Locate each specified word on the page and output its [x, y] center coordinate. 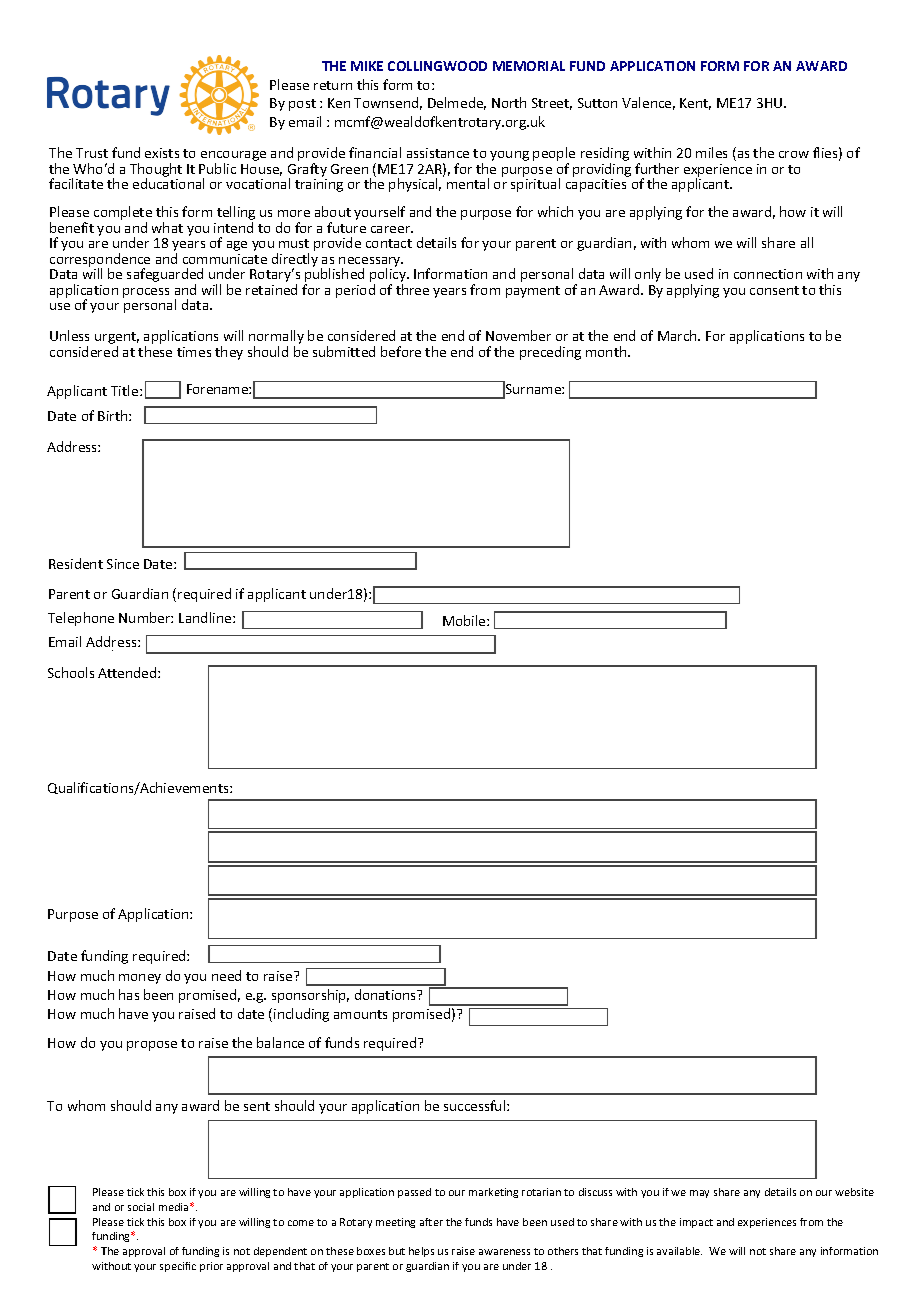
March [678, 335]
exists [162, 153]
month [607, 351]
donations [387, 994]
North [509, 102]
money [140, 979]
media [175, 1207]
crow [794, 154]
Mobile [465, 620]
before [401, 351]
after [431, 1222]
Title [126, 390]
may [699, 1194]
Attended [128, 672]
